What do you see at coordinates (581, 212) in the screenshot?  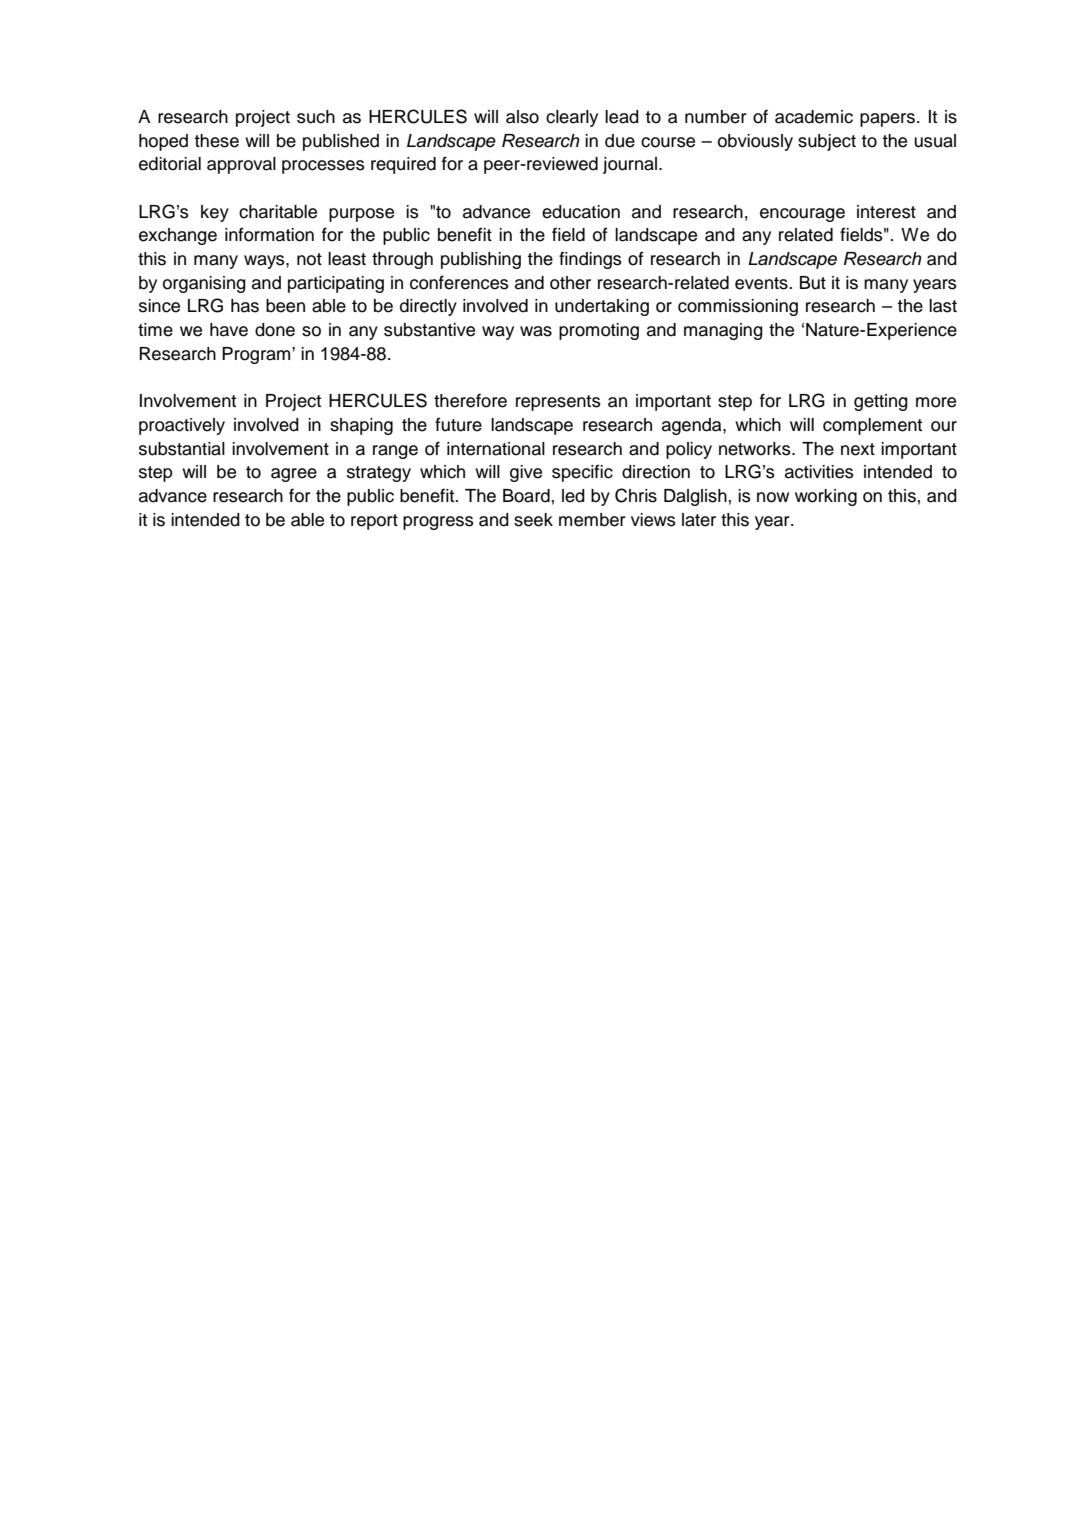 I see `education` at bounding box center [581, 212].
